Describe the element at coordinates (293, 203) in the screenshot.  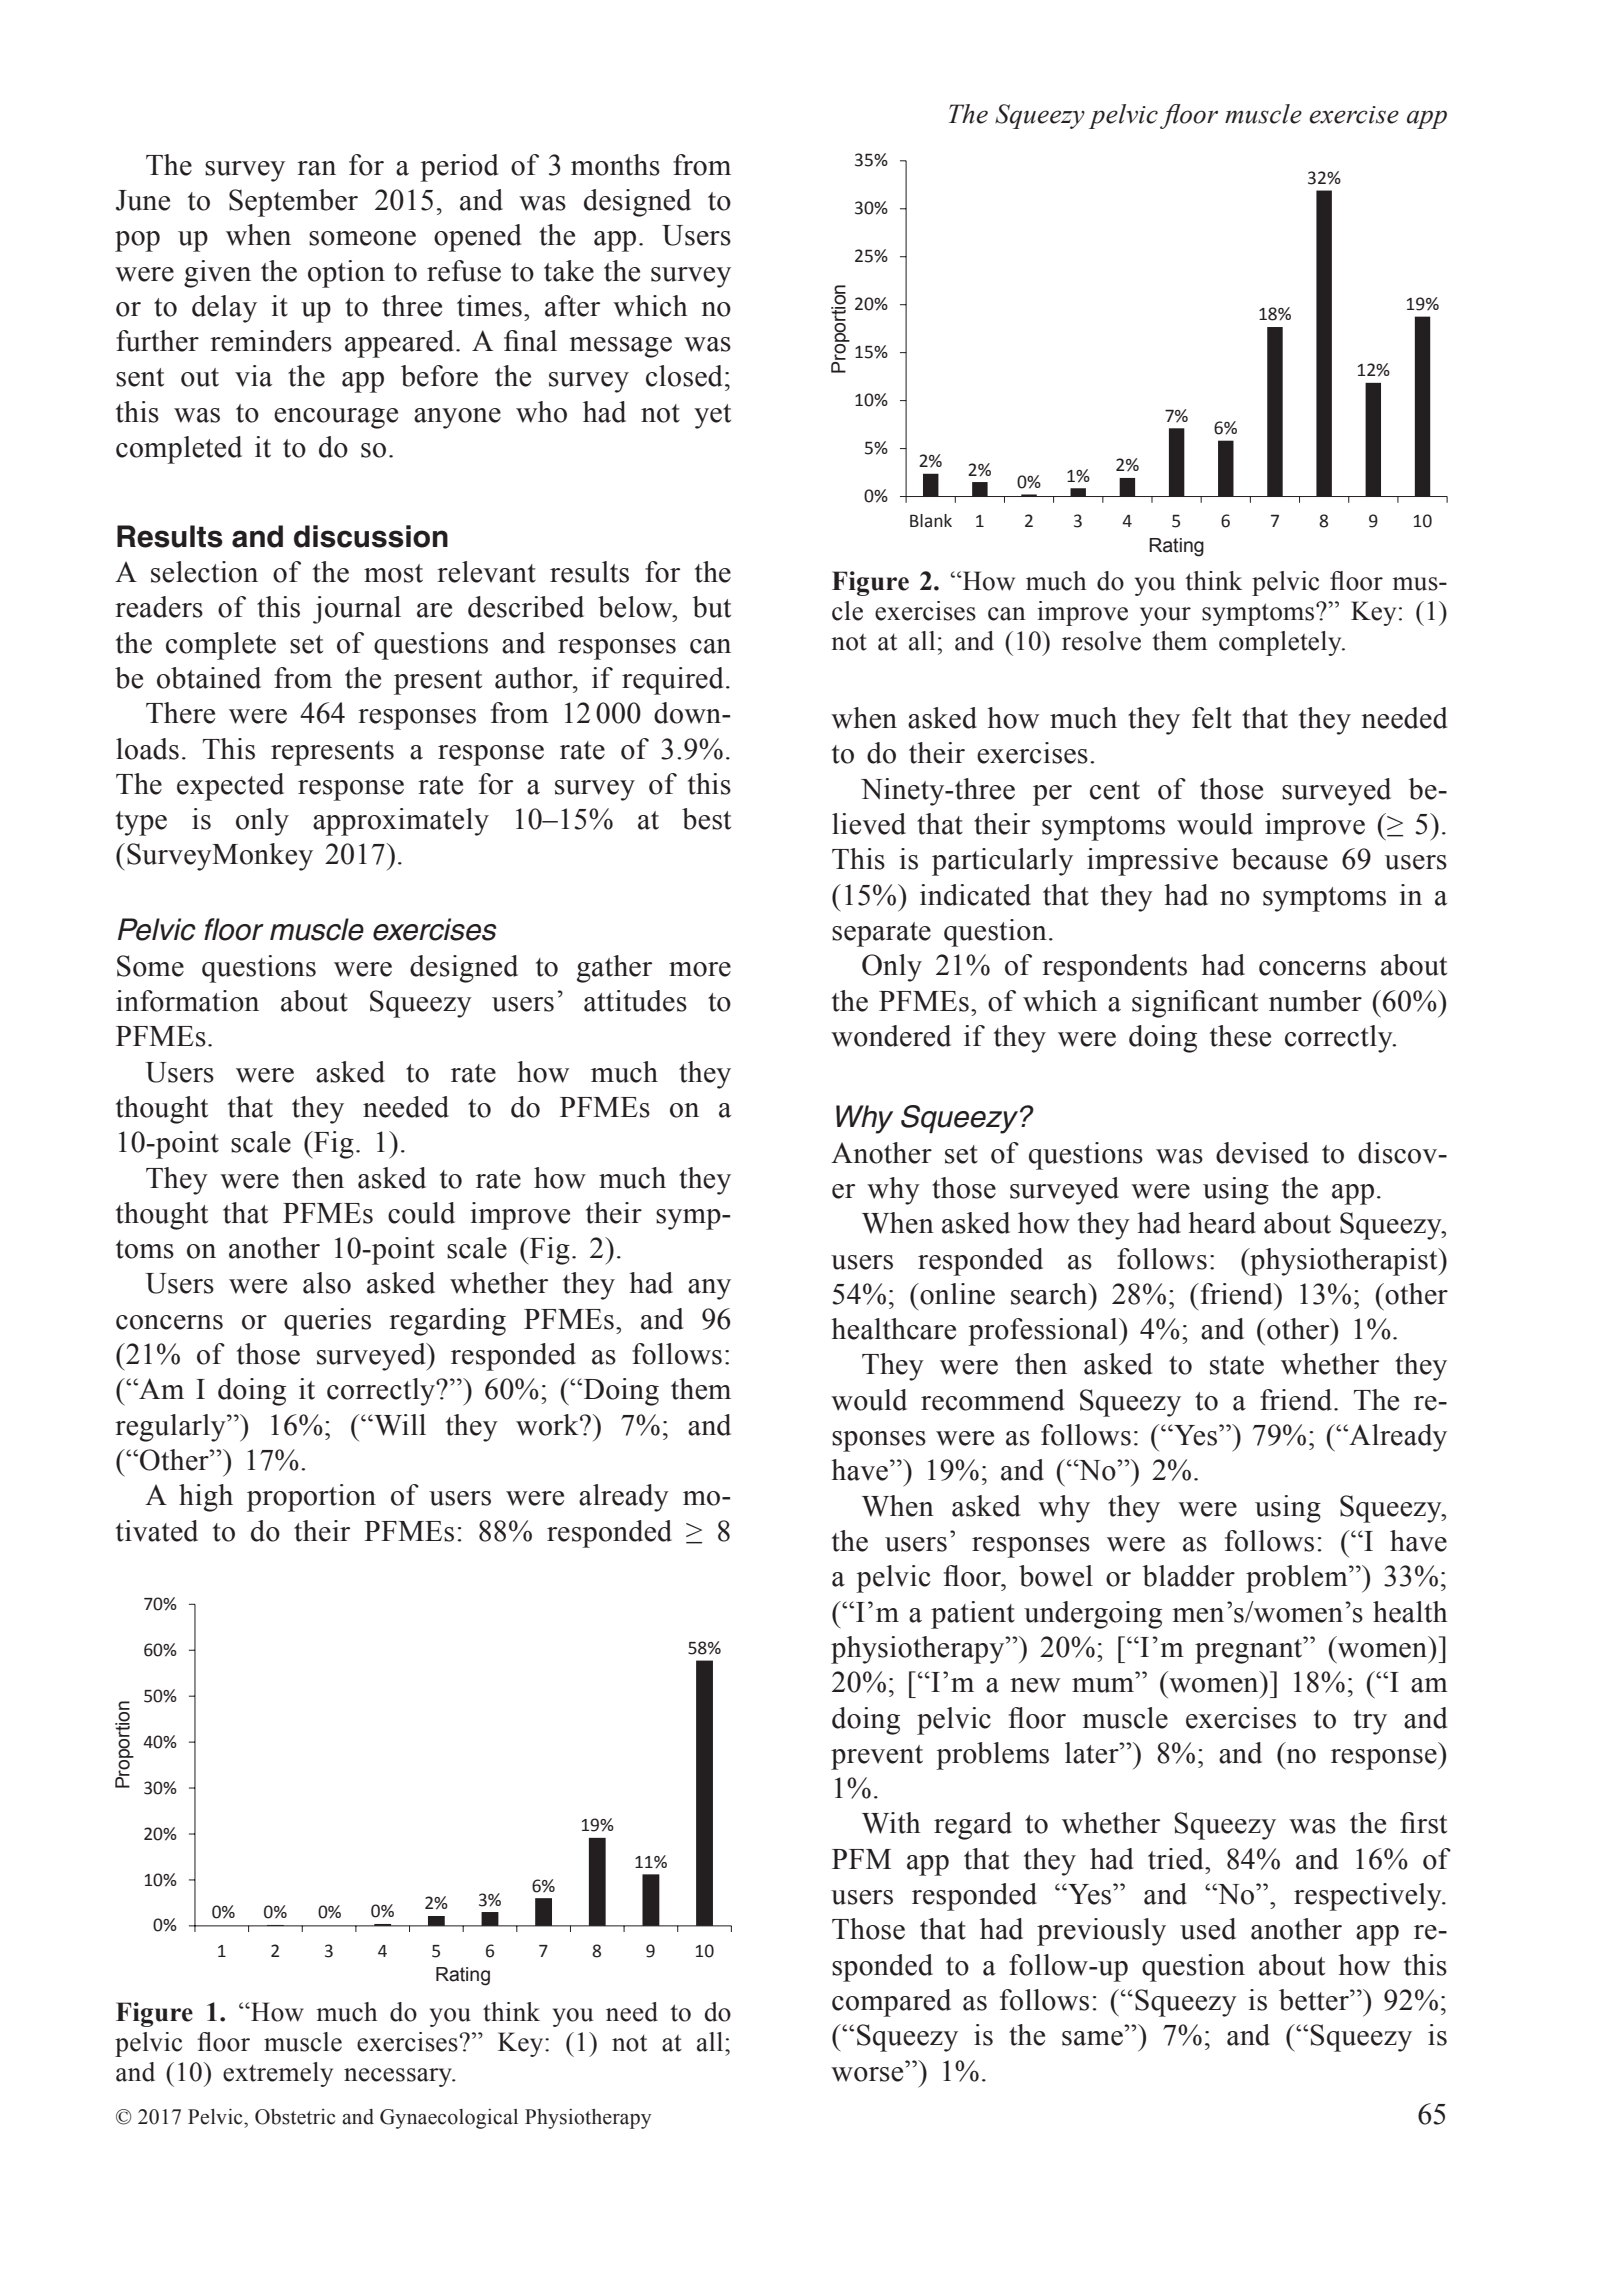
I see `September` at that location.
